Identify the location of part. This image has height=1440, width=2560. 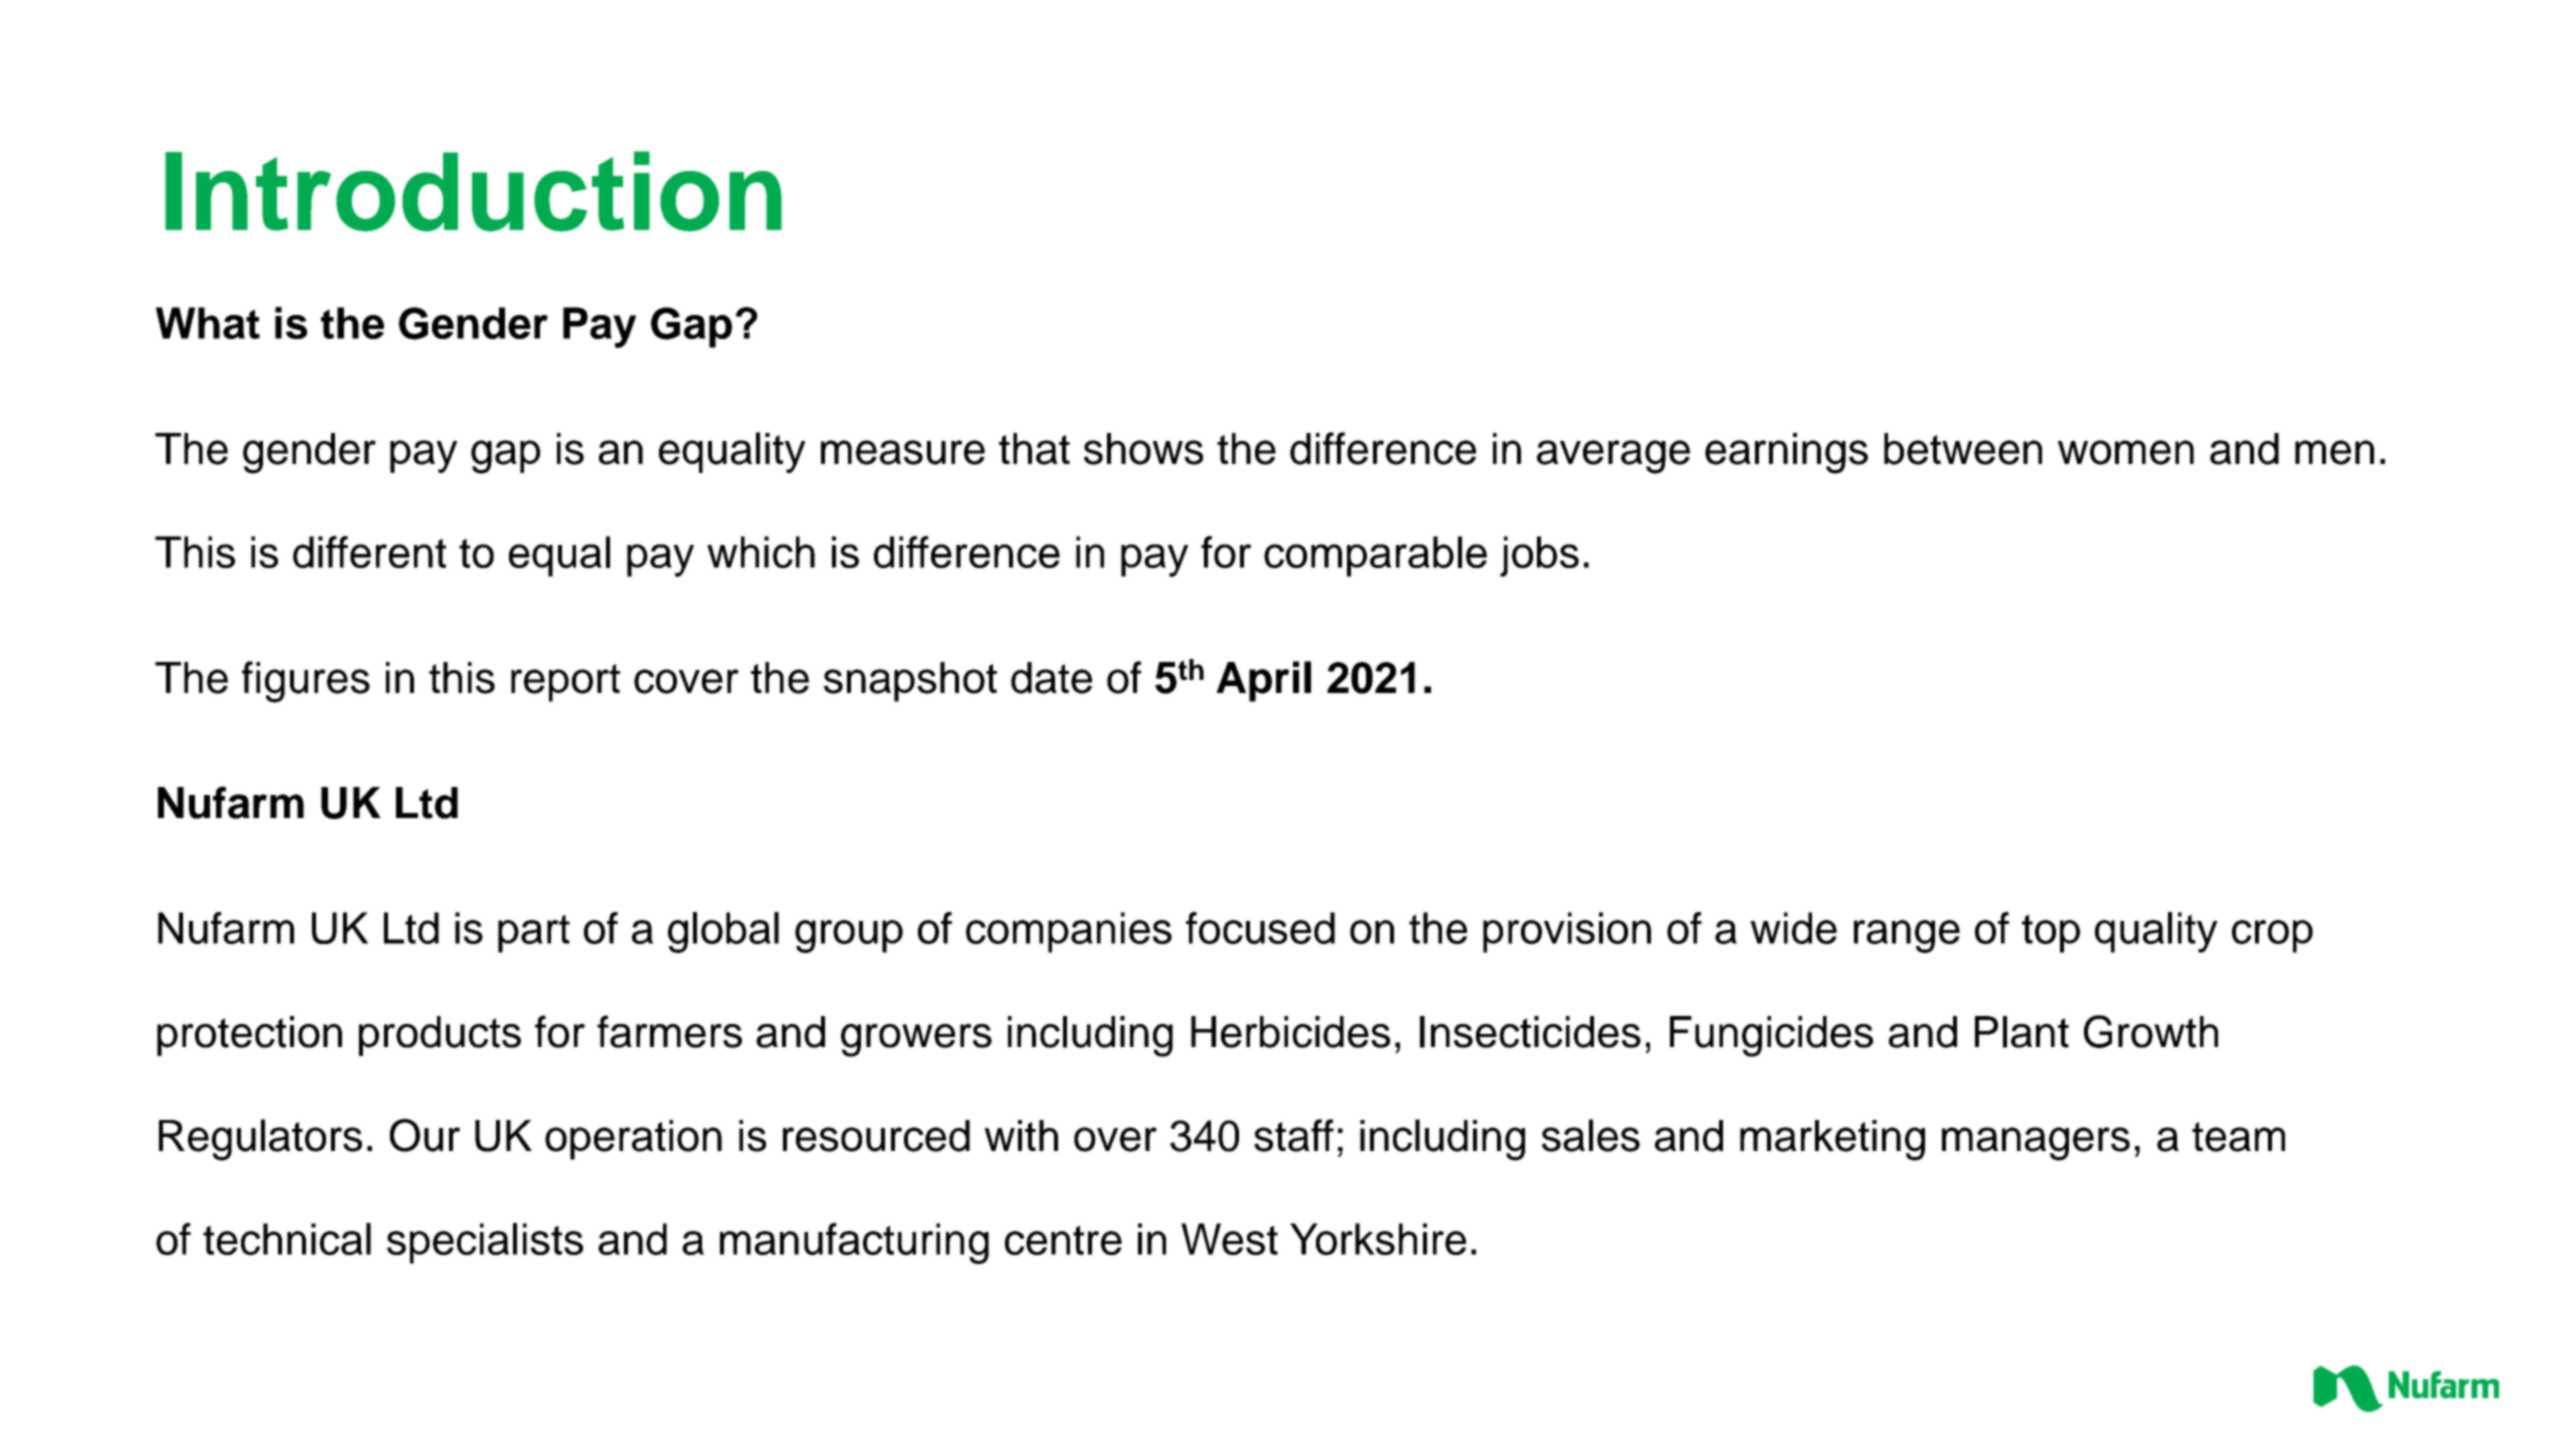
(534, 934).
